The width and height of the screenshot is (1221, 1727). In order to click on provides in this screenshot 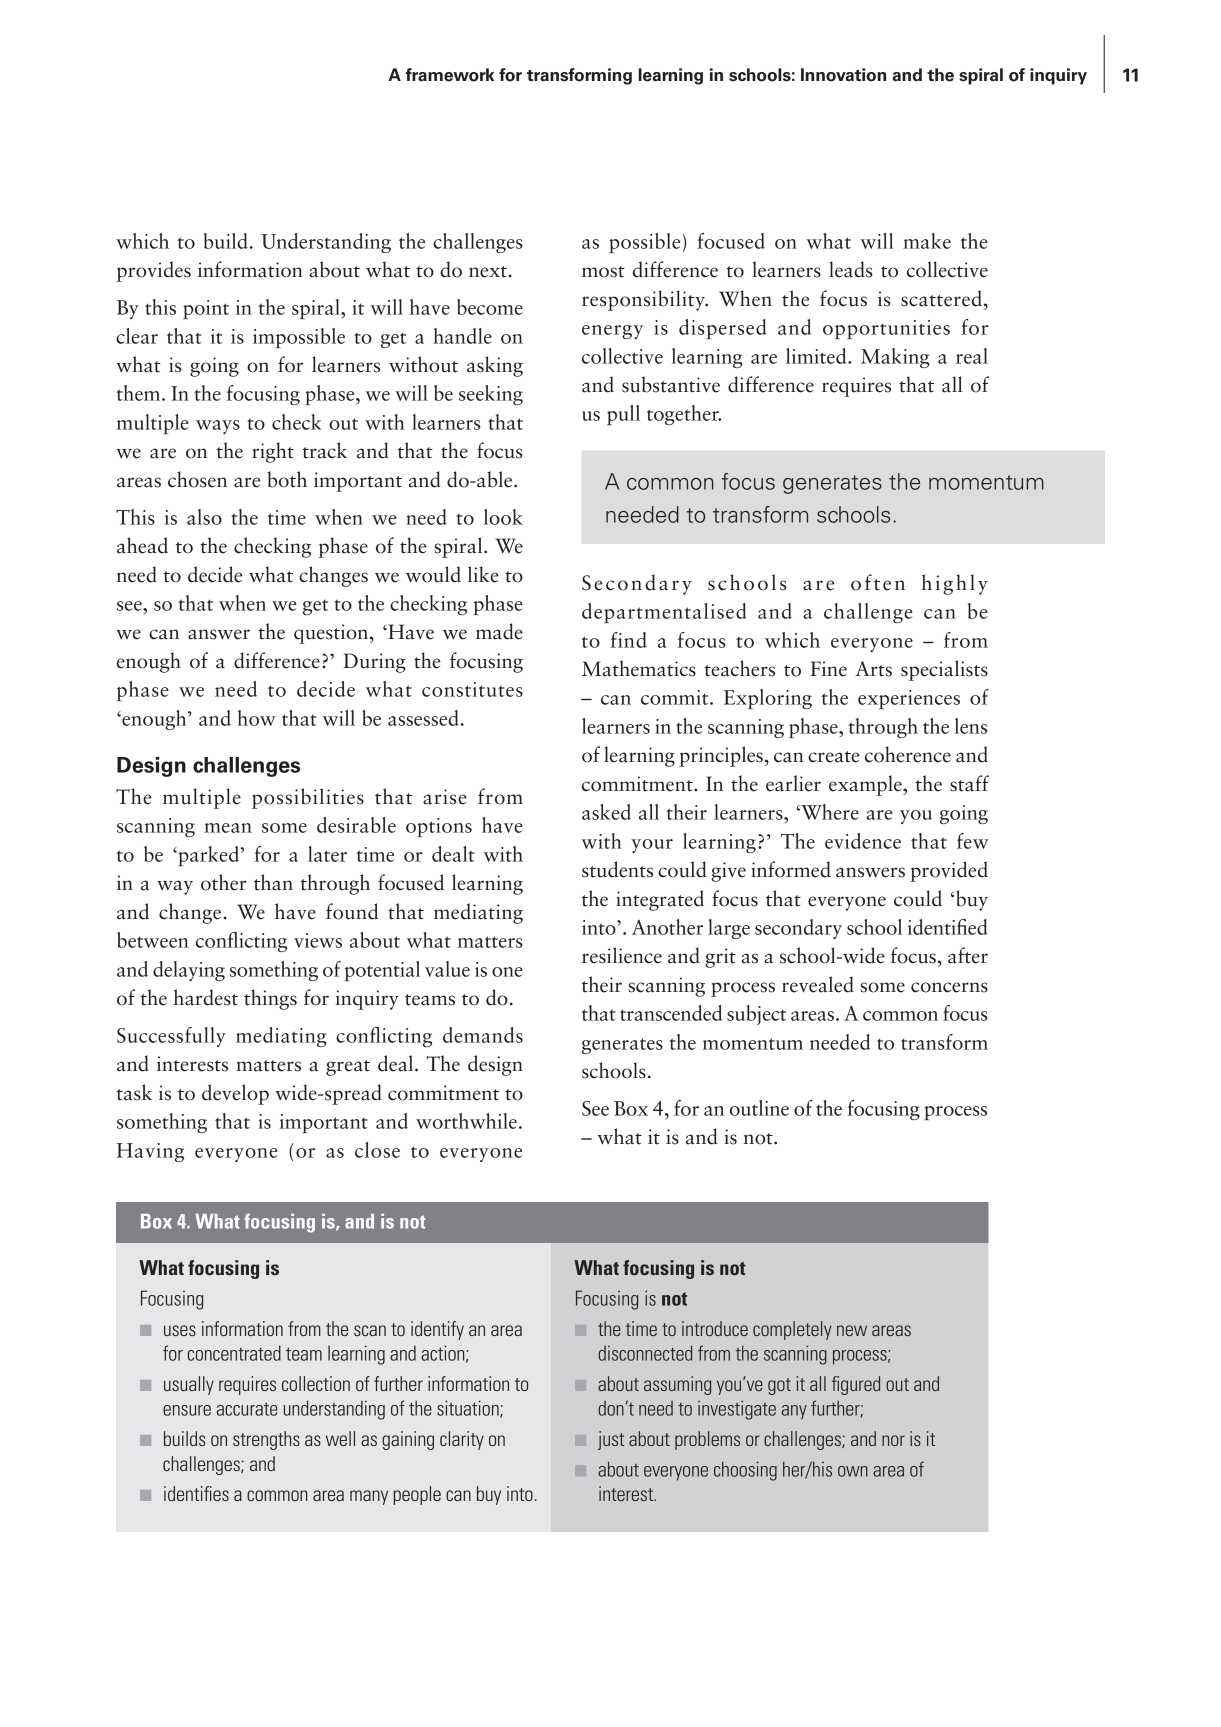, I will do `click(153, 271)`.
